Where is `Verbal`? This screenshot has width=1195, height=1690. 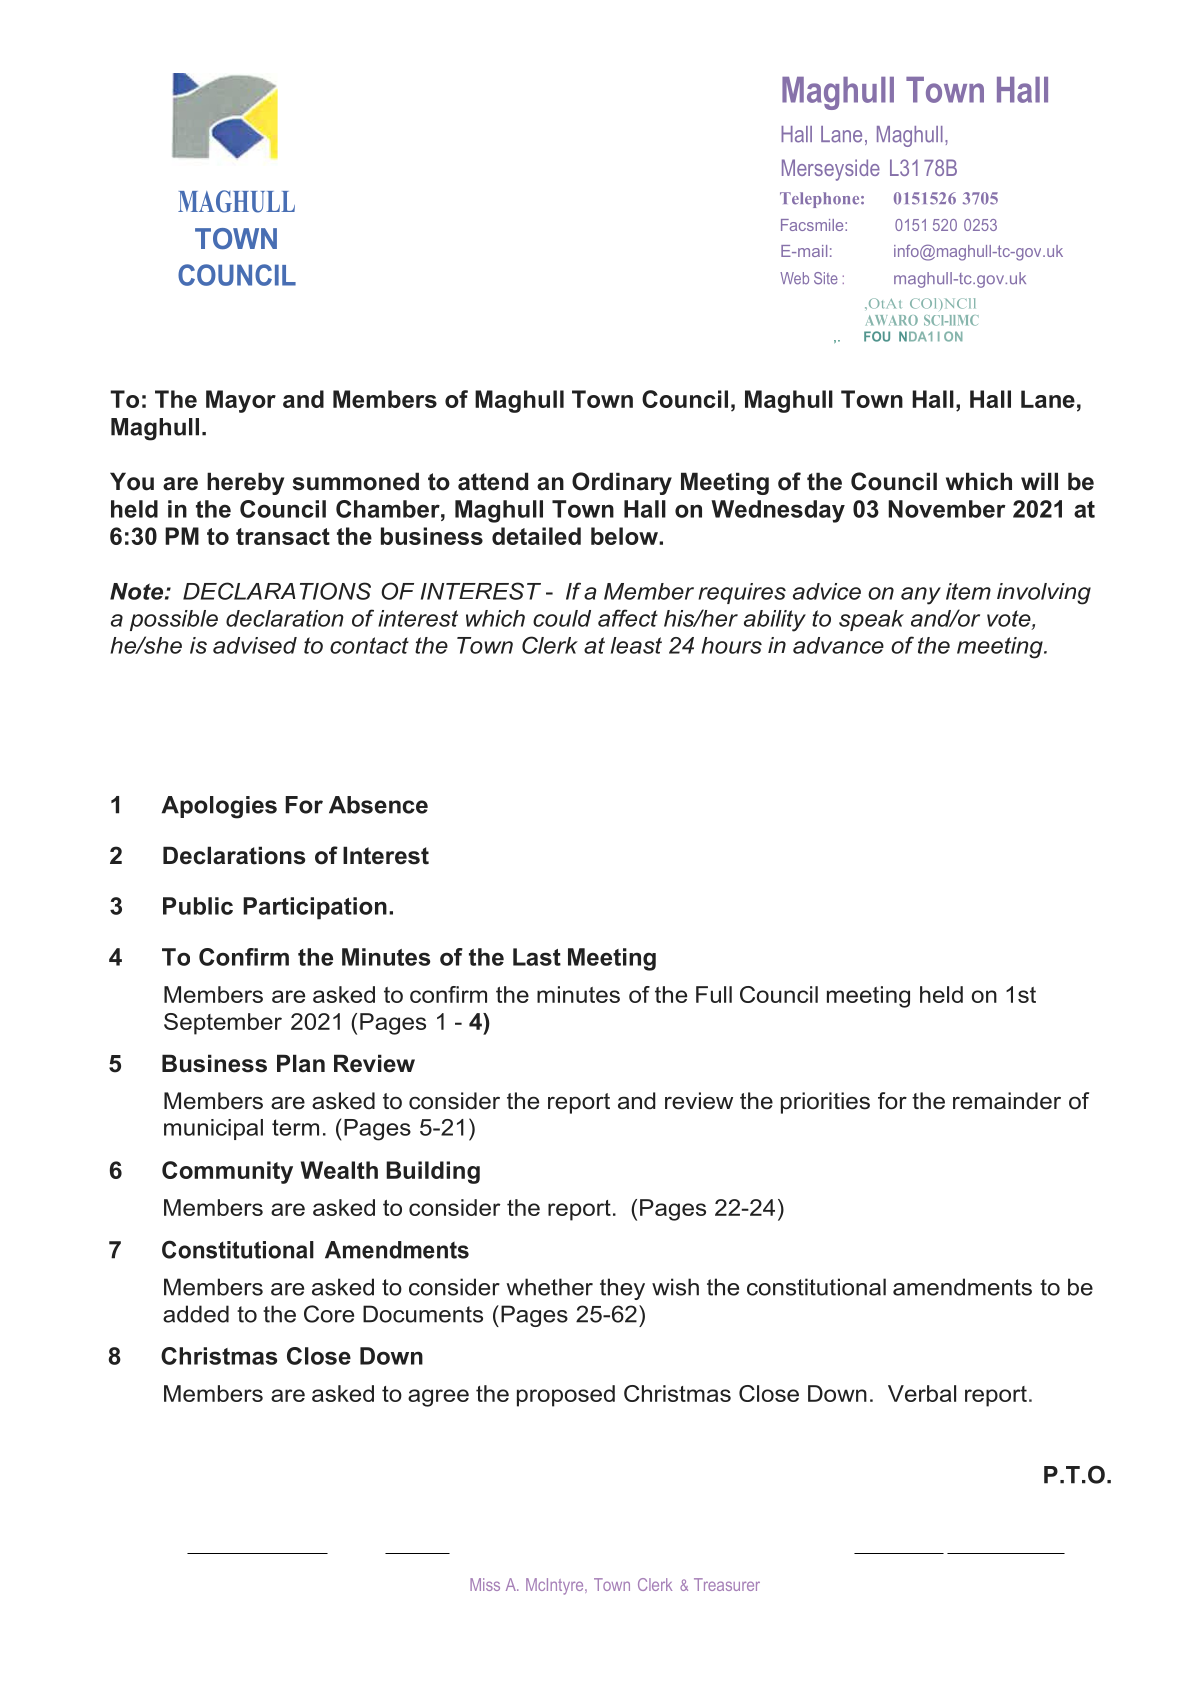 Verbal is located at coordinates (922, 1393).
